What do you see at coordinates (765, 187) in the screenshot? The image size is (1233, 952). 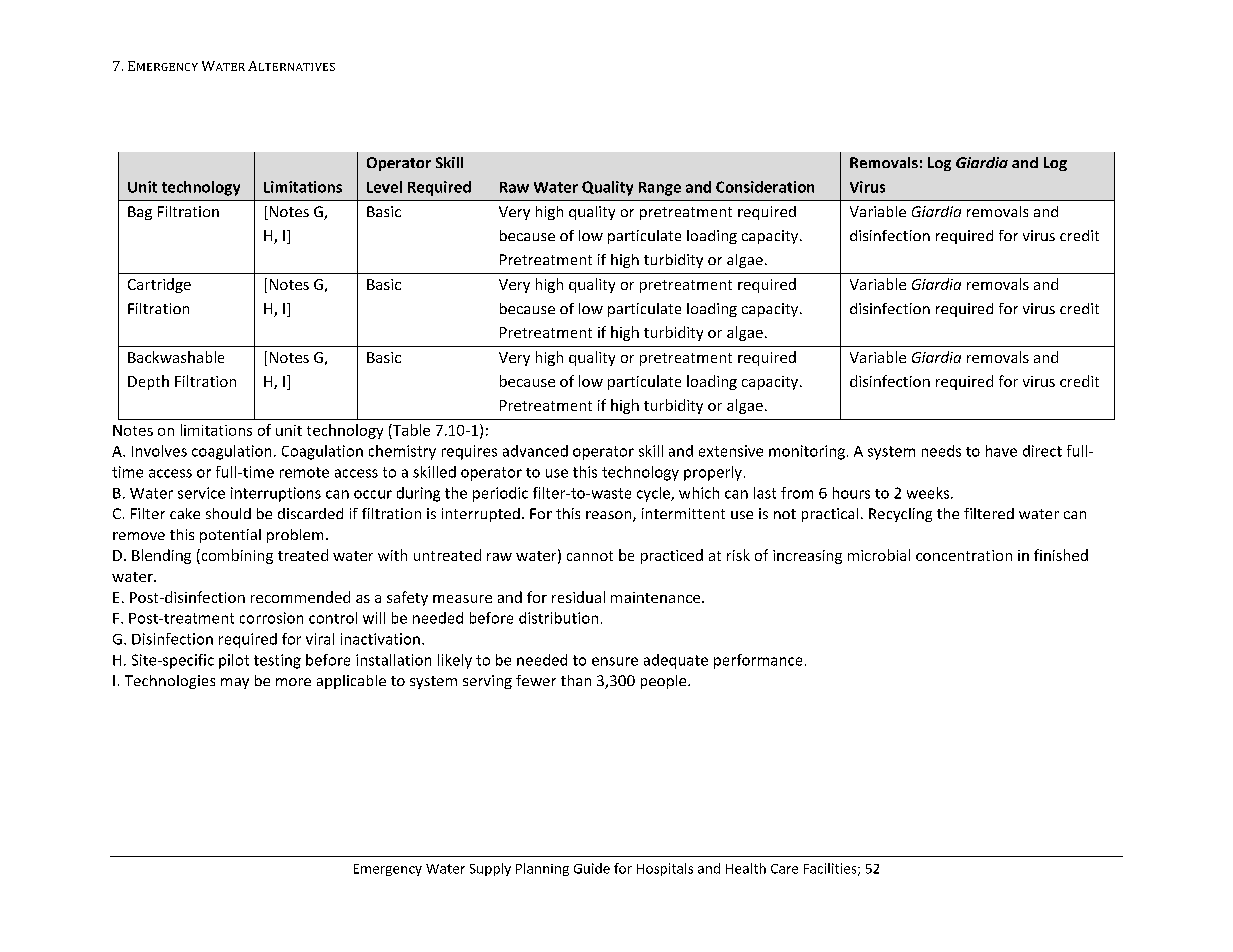 I see `Consideration` at bounding box center [765, 187].
